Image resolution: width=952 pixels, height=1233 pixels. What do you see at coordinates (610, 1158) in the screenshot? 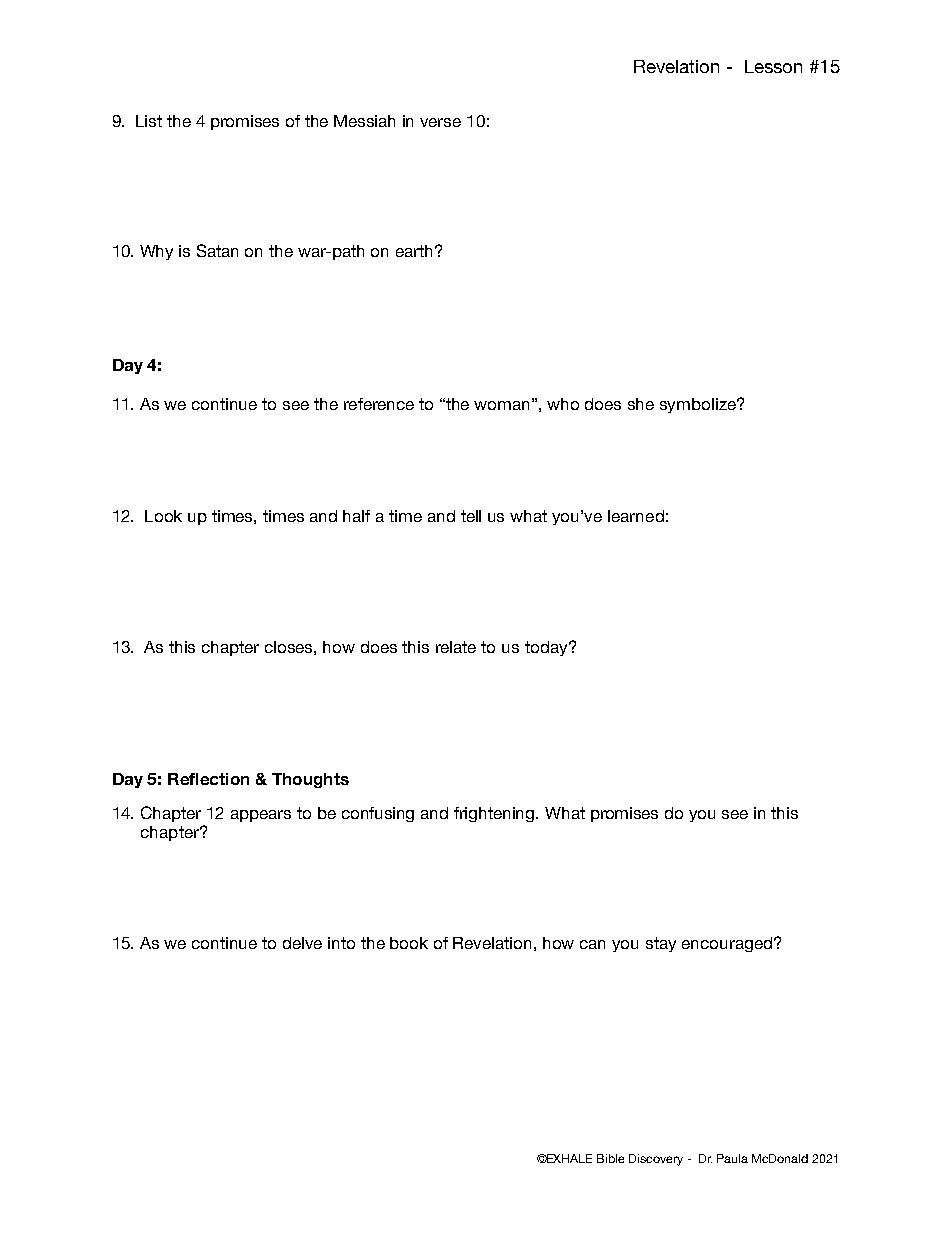
I see `Bible` at bounding box center [610, 1158].
